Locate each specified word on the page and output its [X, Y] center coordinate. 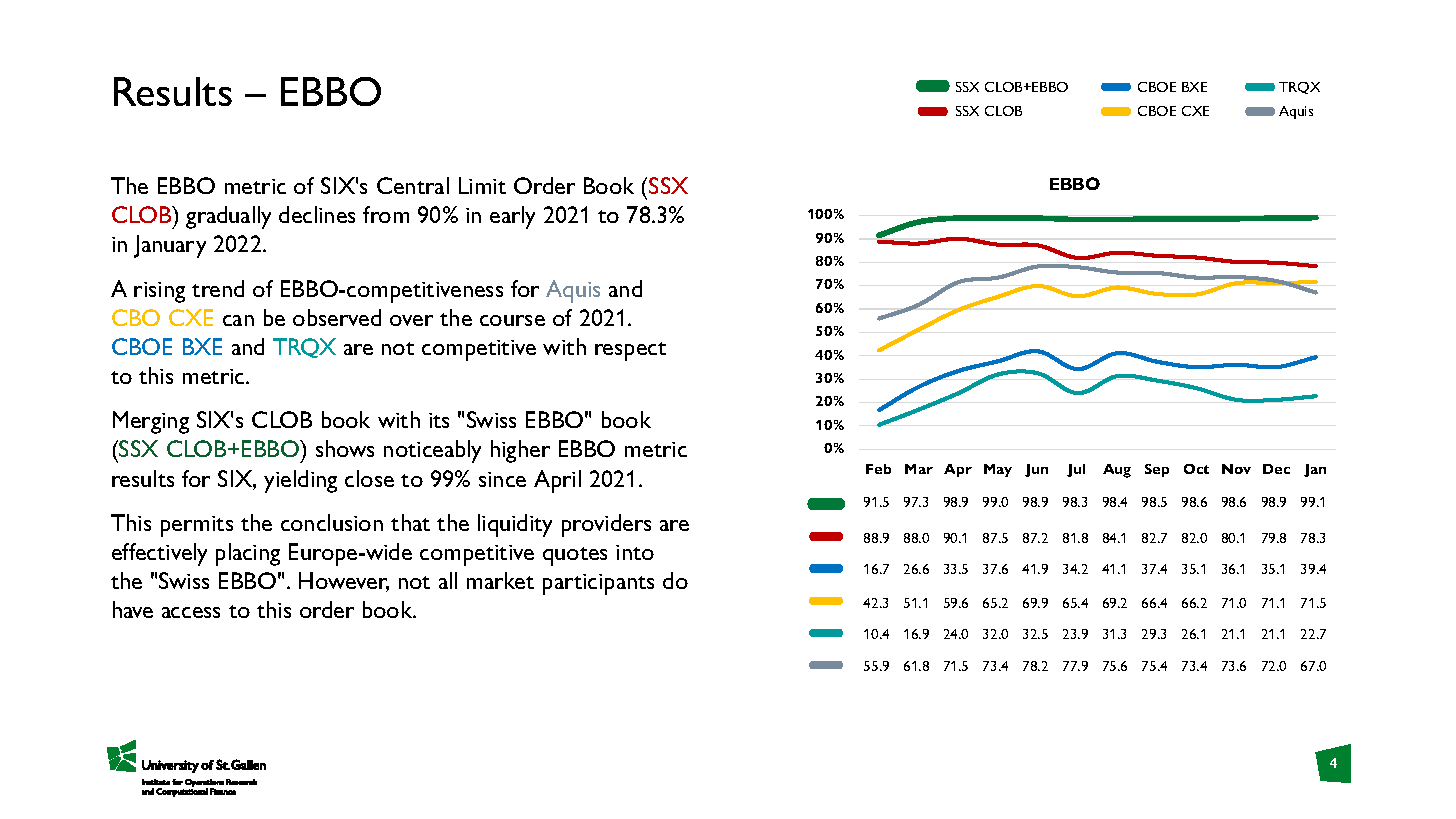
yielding [300, 481]
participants [598, 584]
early [512, 217]
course [512, 320]
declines [317, 214]
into [635, 552]
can [238, 320]
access [191, 612]
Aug [1117, 471]
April [557, 481]
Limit [482, 185]
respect [630, 351]
